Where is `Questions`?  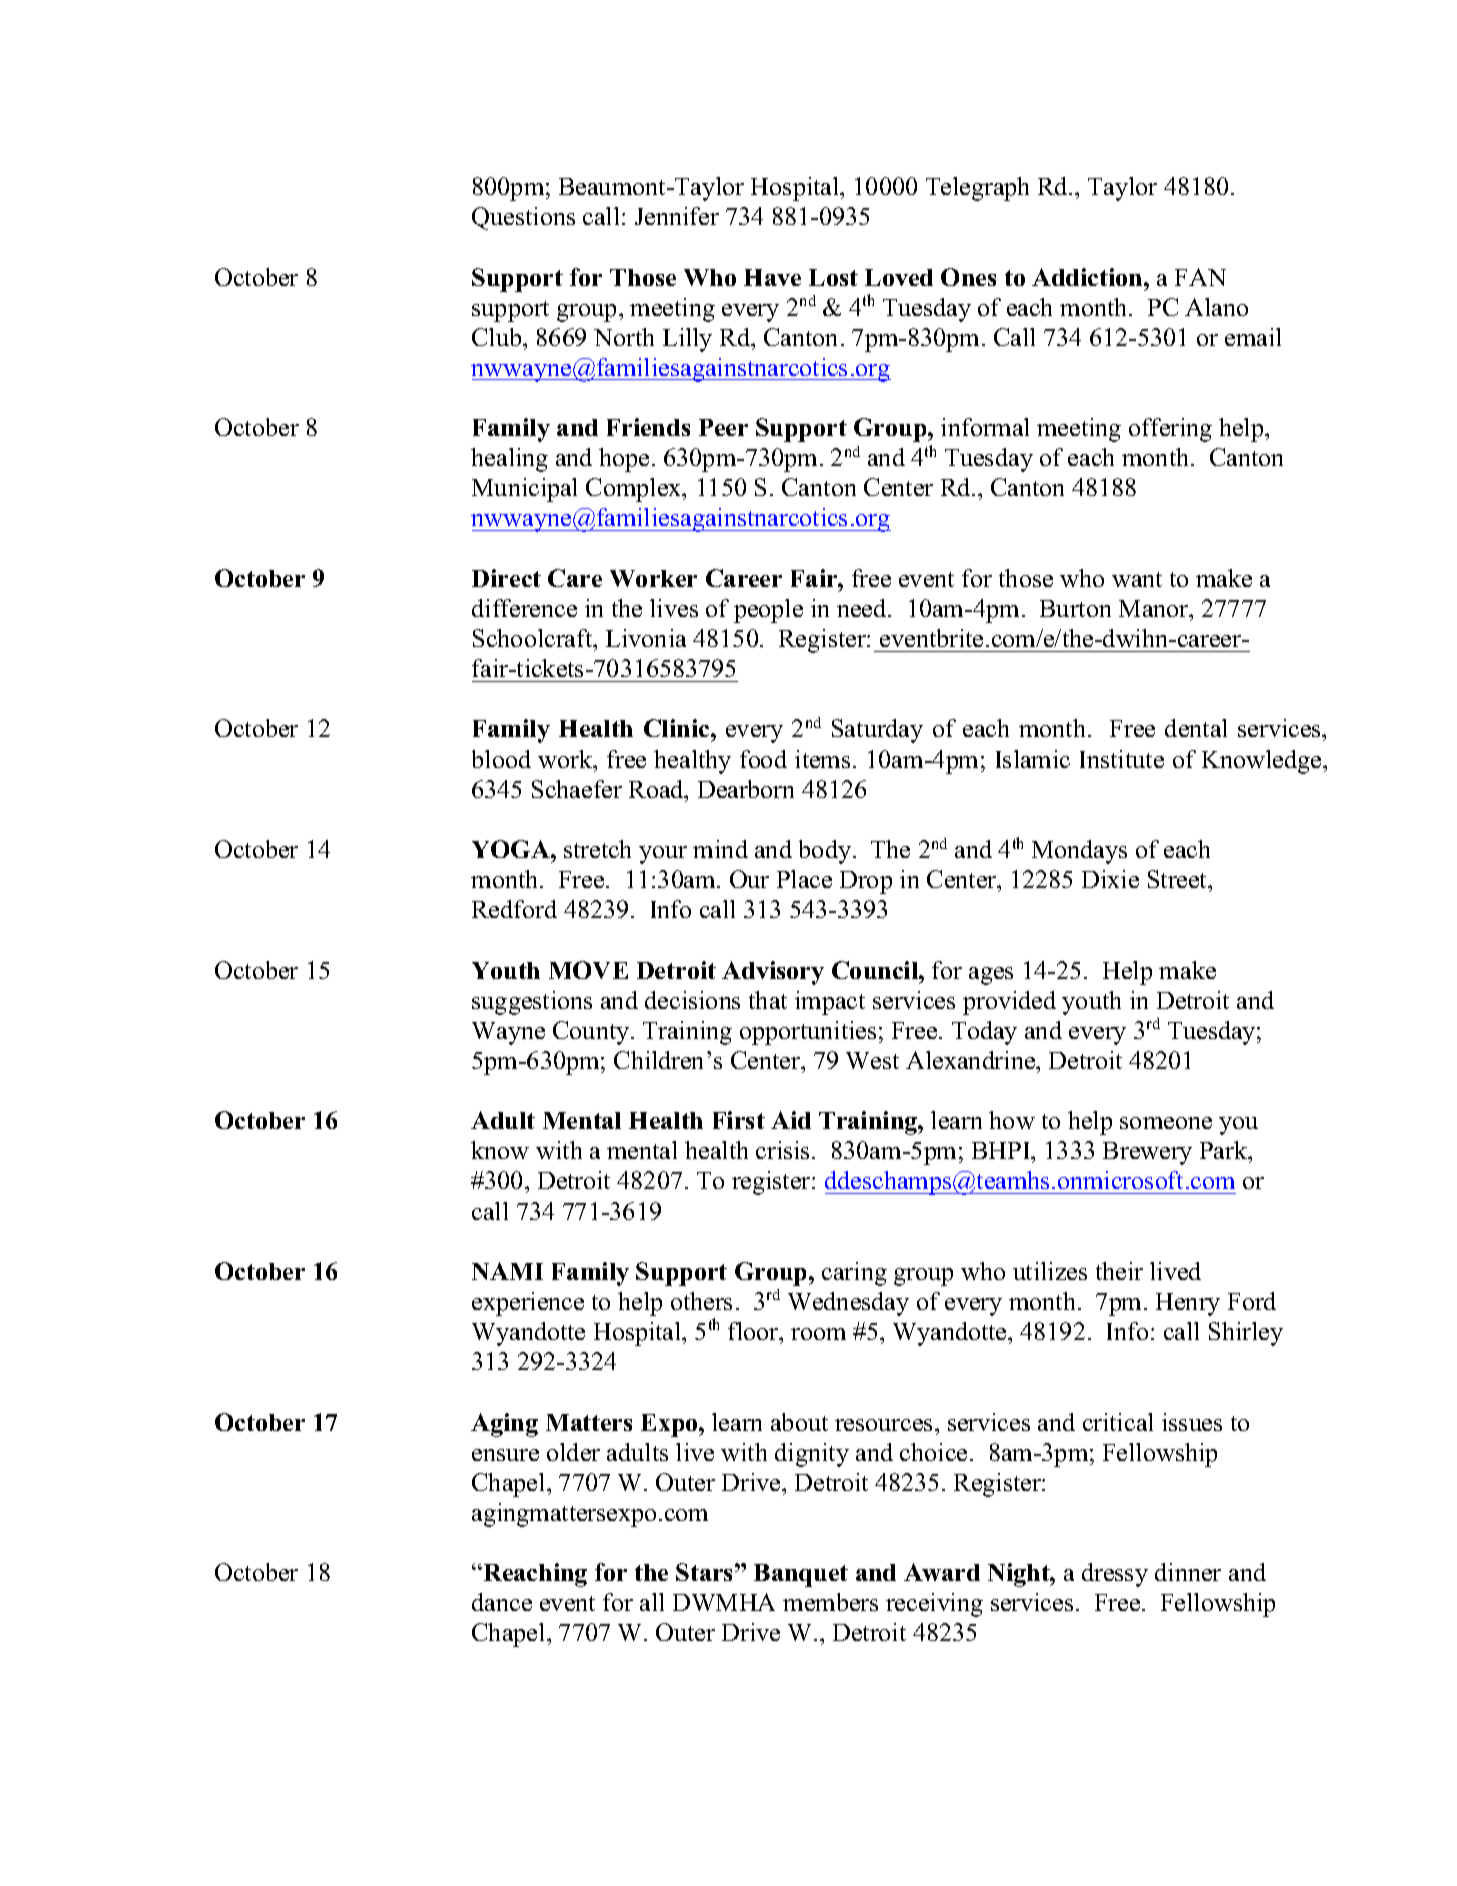 Questions is located at coordinates (523, 218).
